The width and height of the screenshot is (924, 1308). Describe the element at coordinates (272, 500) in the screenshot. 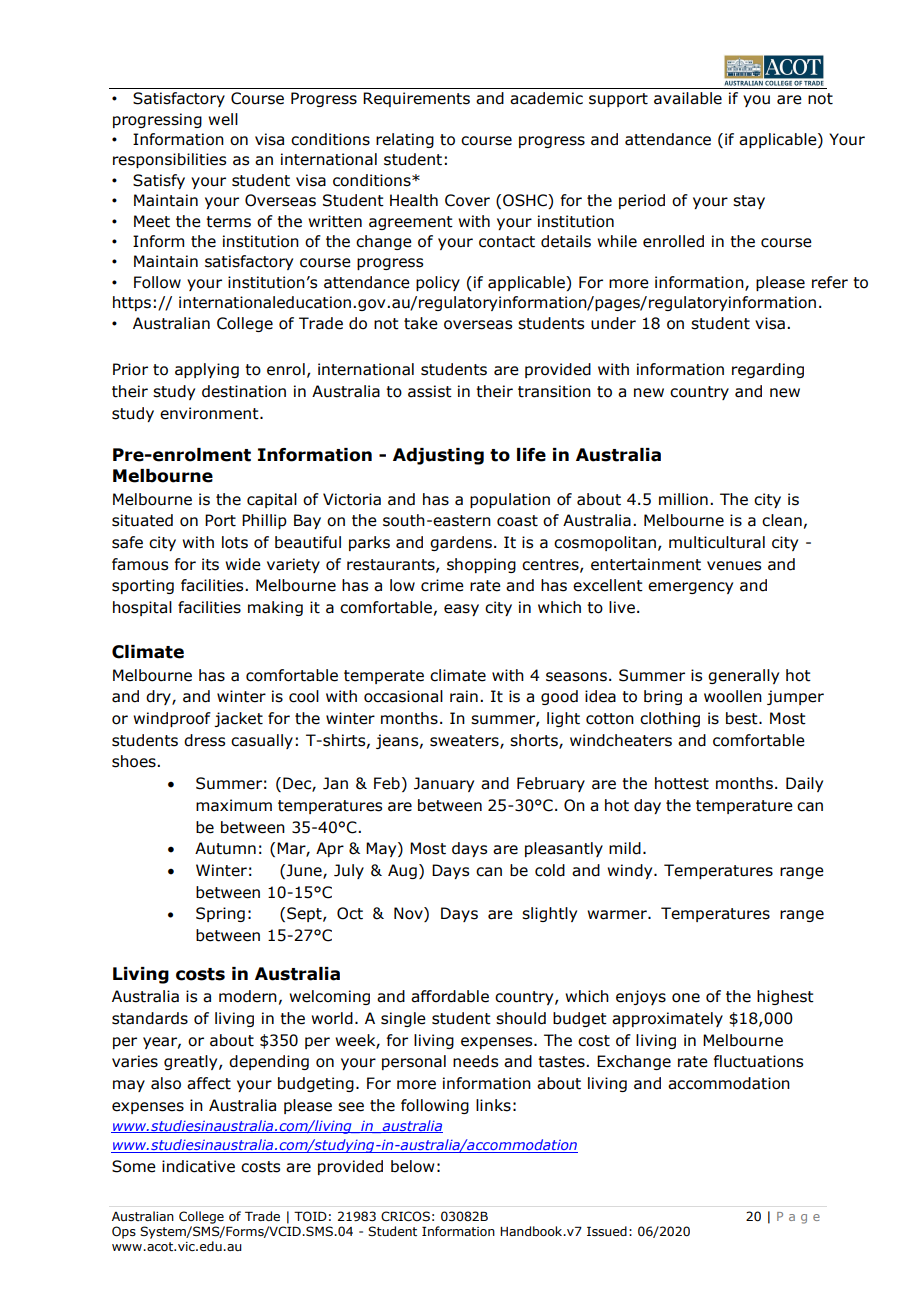

I see `capital` at that location.
